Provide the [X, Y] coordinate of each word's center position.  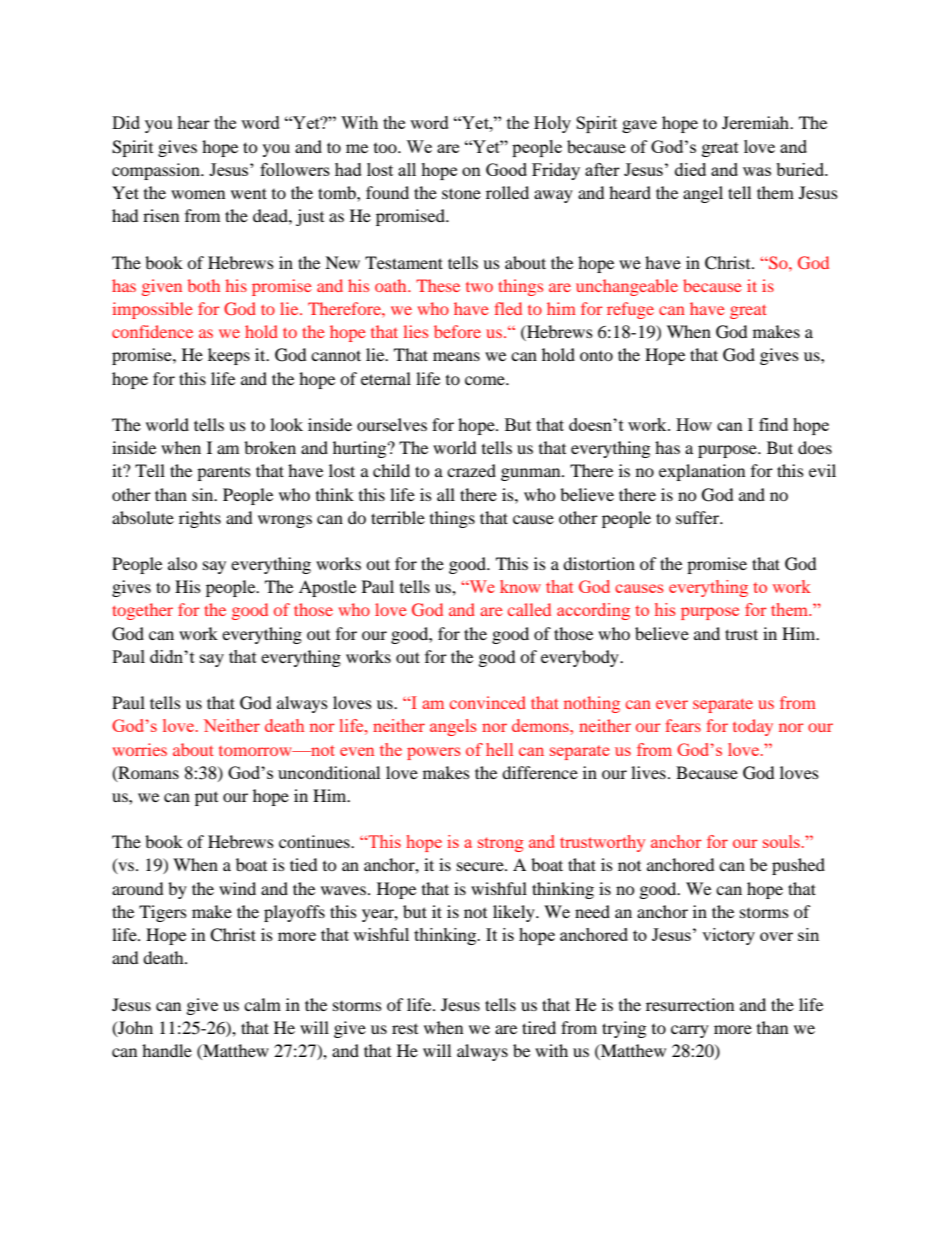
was [757, 171]
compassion [157, 171]
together [142, 611]
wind [237, 888]
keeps [229, 356]
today [753, 727]
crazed [471, 470]
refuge [630, 310]
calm [262, 1004]
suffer [699, 517]
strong [500, 844]
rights [200, 519]
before [457, 331]
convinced [488, 702]
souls [781, 841]
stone [461, 193]
